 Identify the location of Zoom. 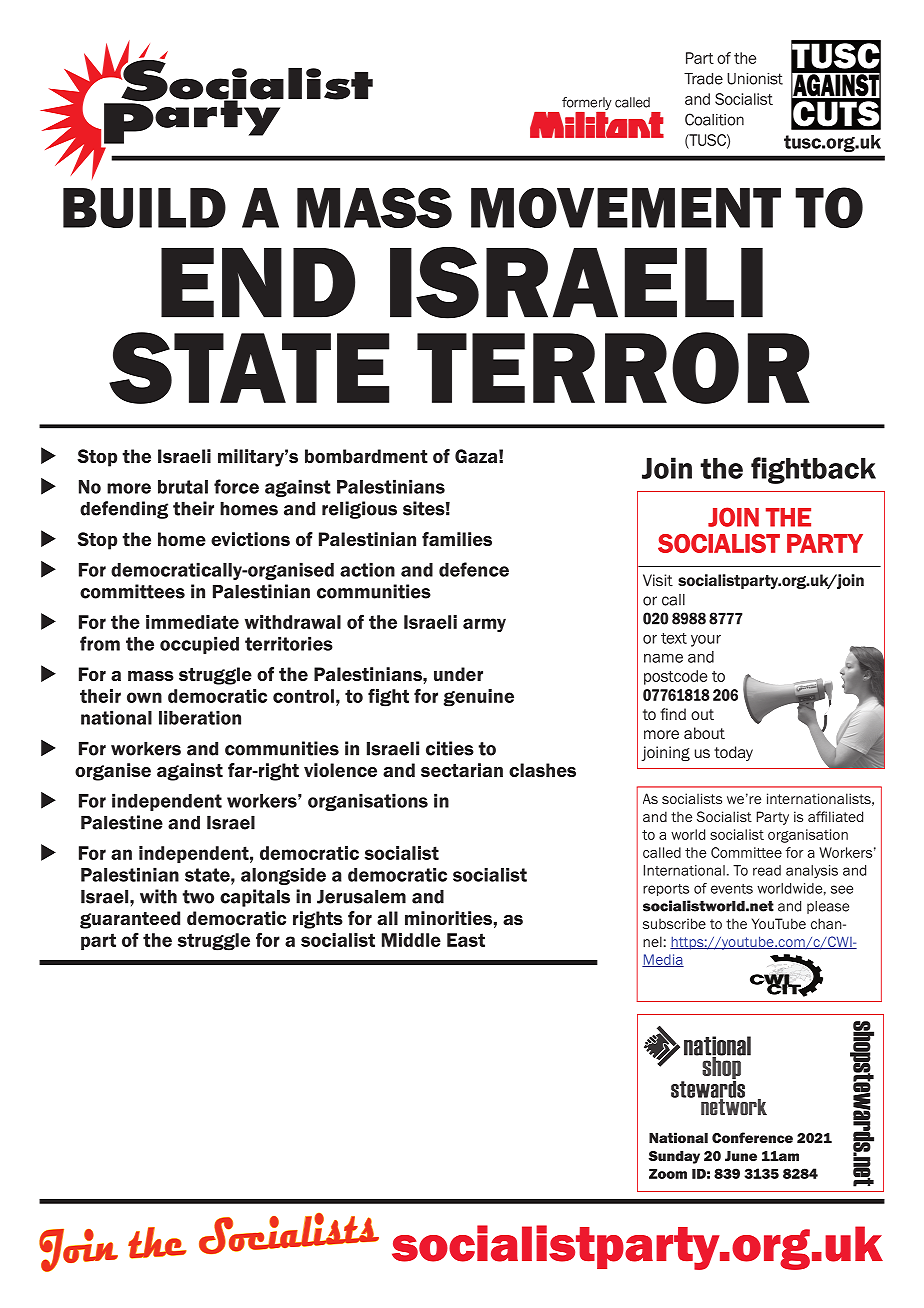
(668, 1174).
